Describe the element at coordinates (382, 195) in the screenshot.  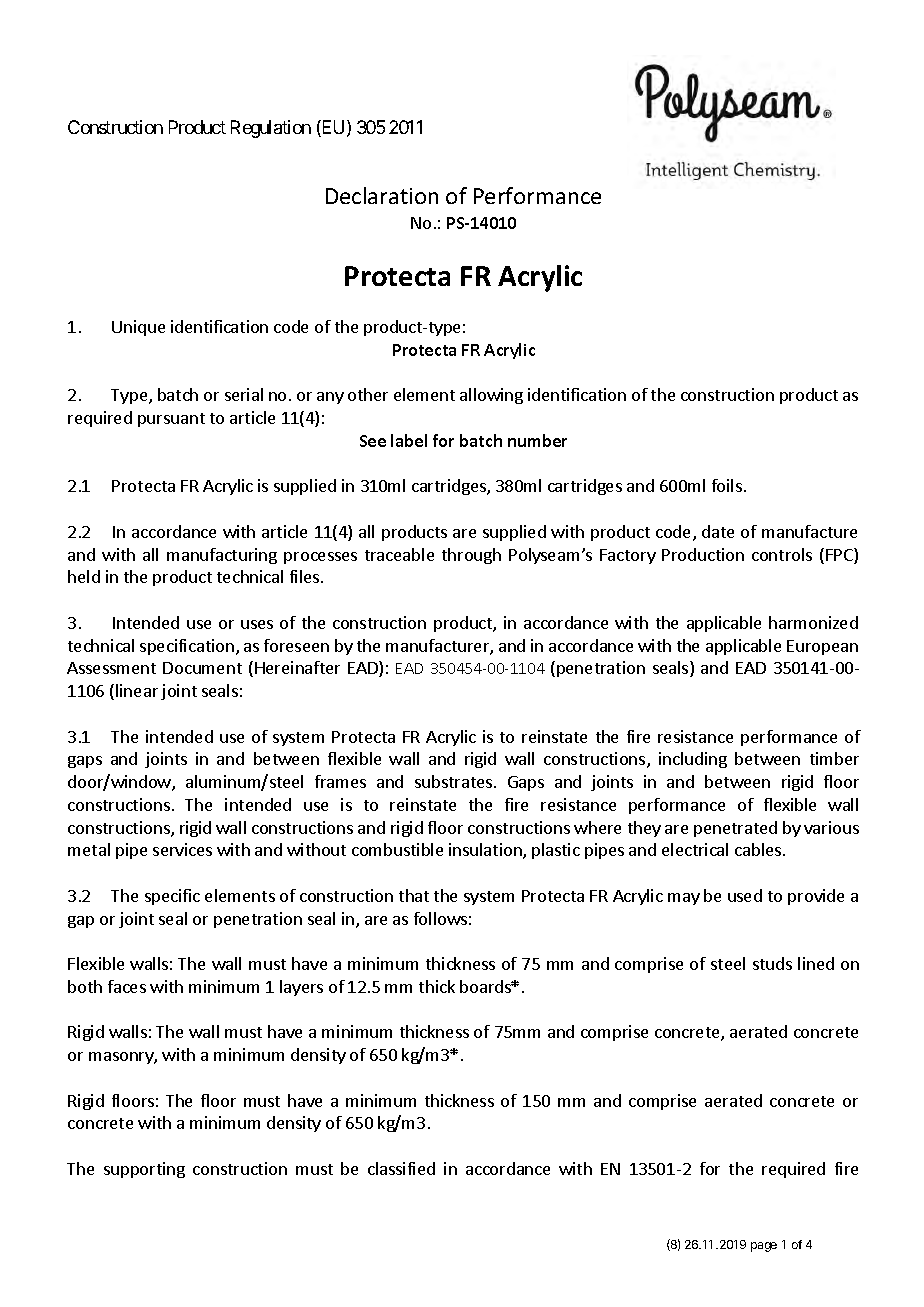
I see `Declaration` at that location.
